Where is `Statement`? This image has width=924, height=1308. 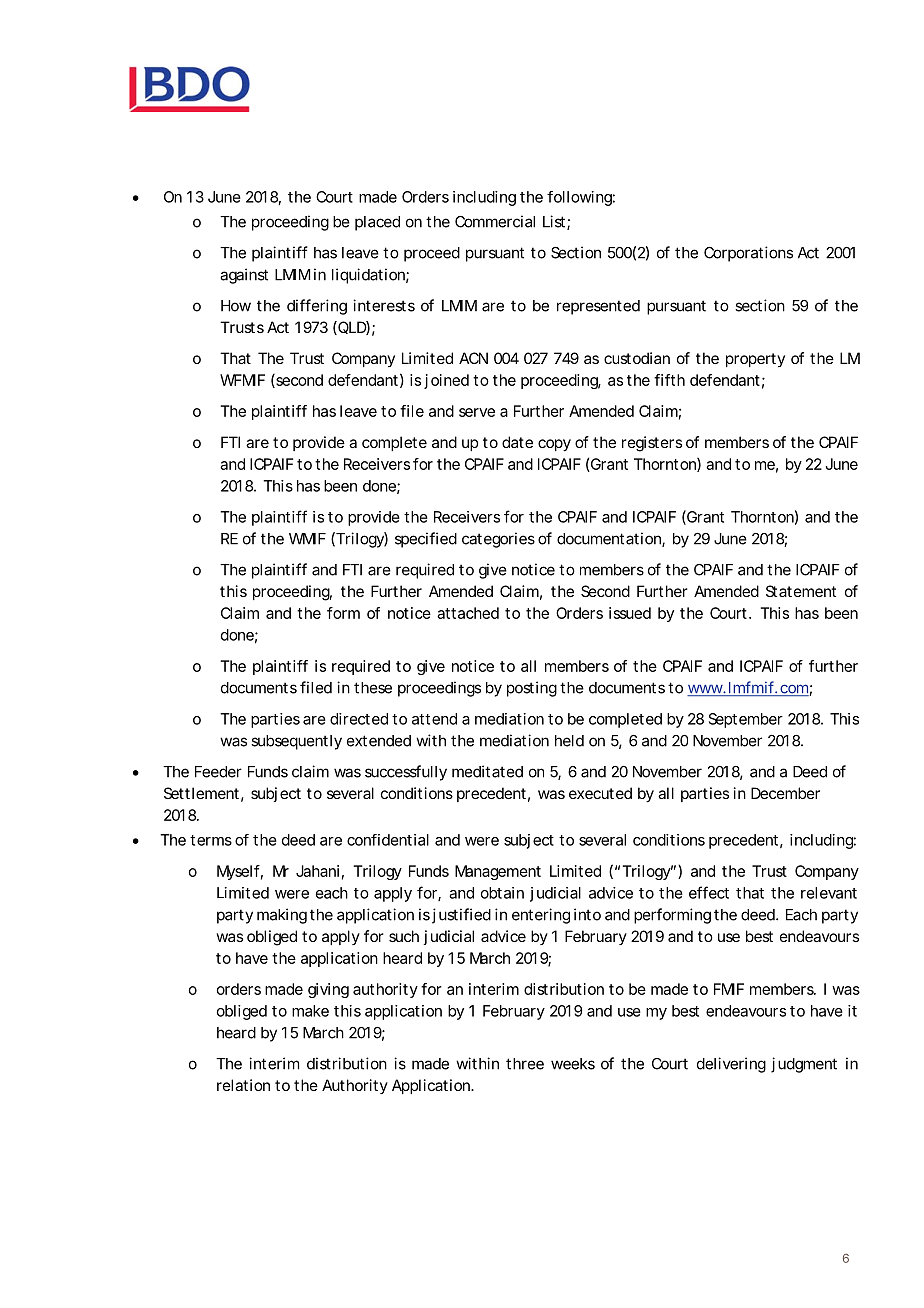
Statement is located at coordinates (801, 591).
